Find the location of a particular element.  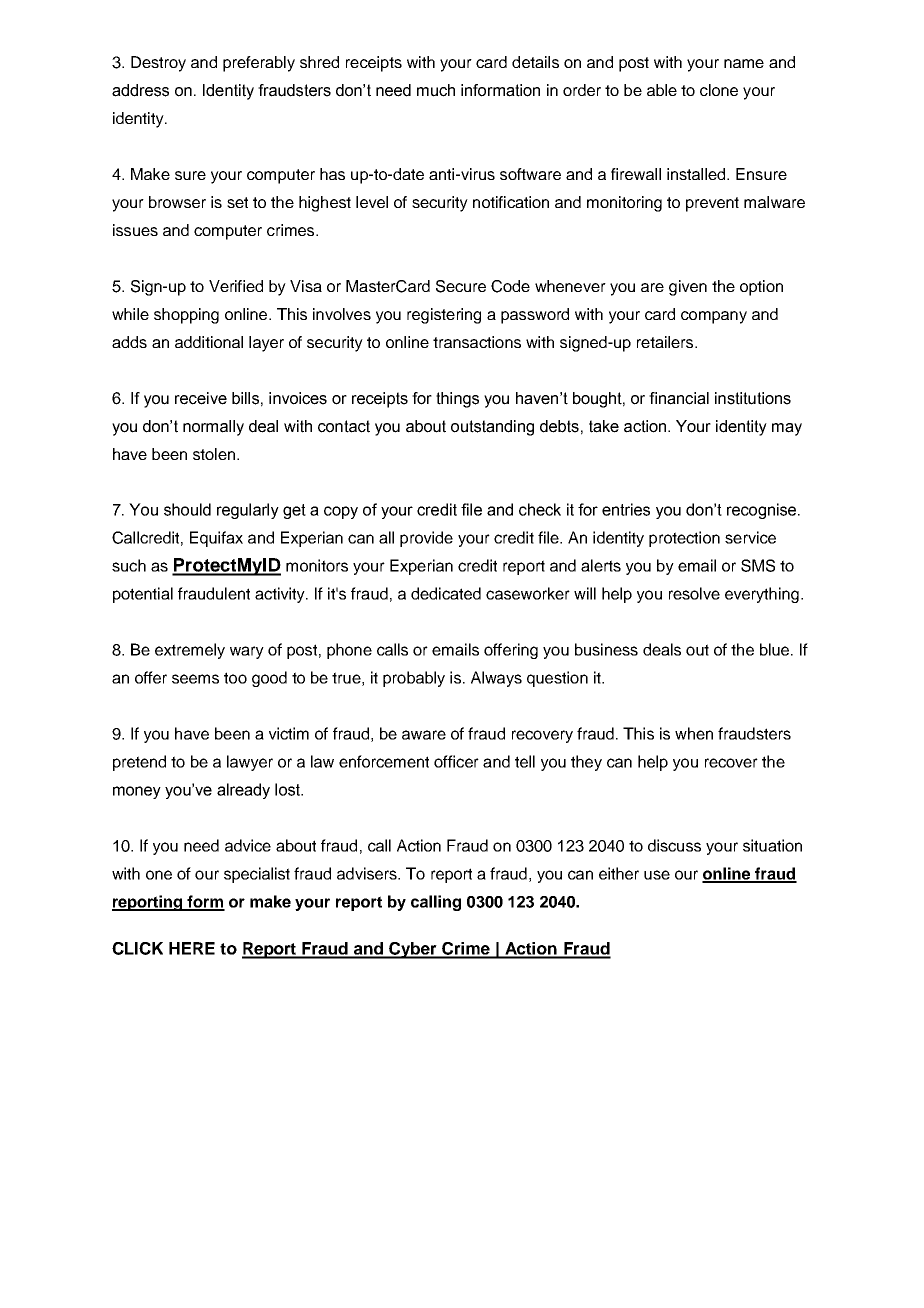

clone is located at coordinates (719, 90).
